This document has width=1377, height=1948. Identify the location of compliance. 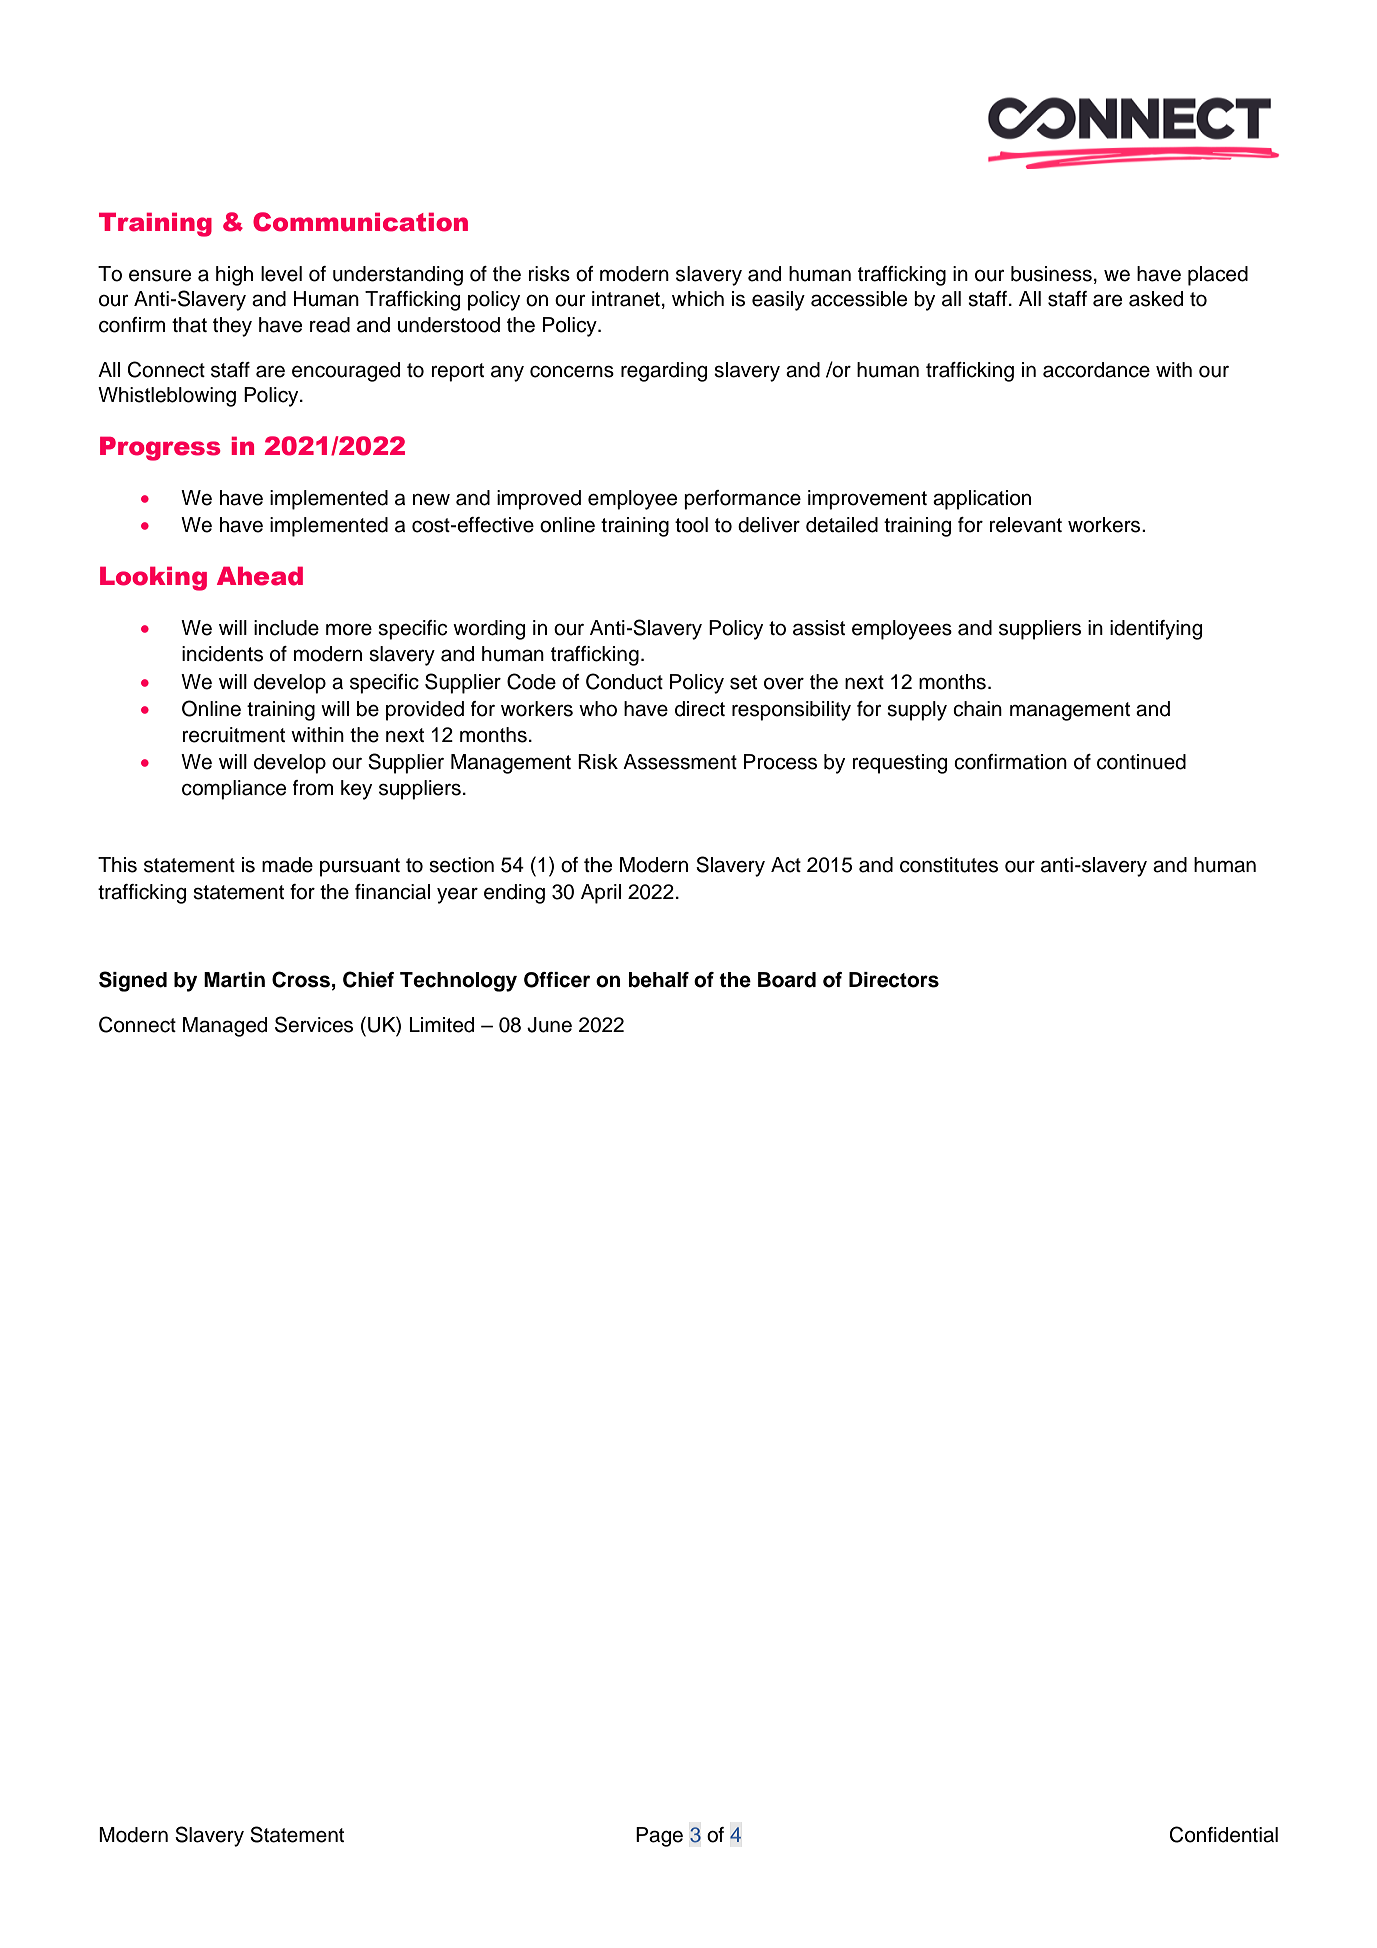
(234, 790).
